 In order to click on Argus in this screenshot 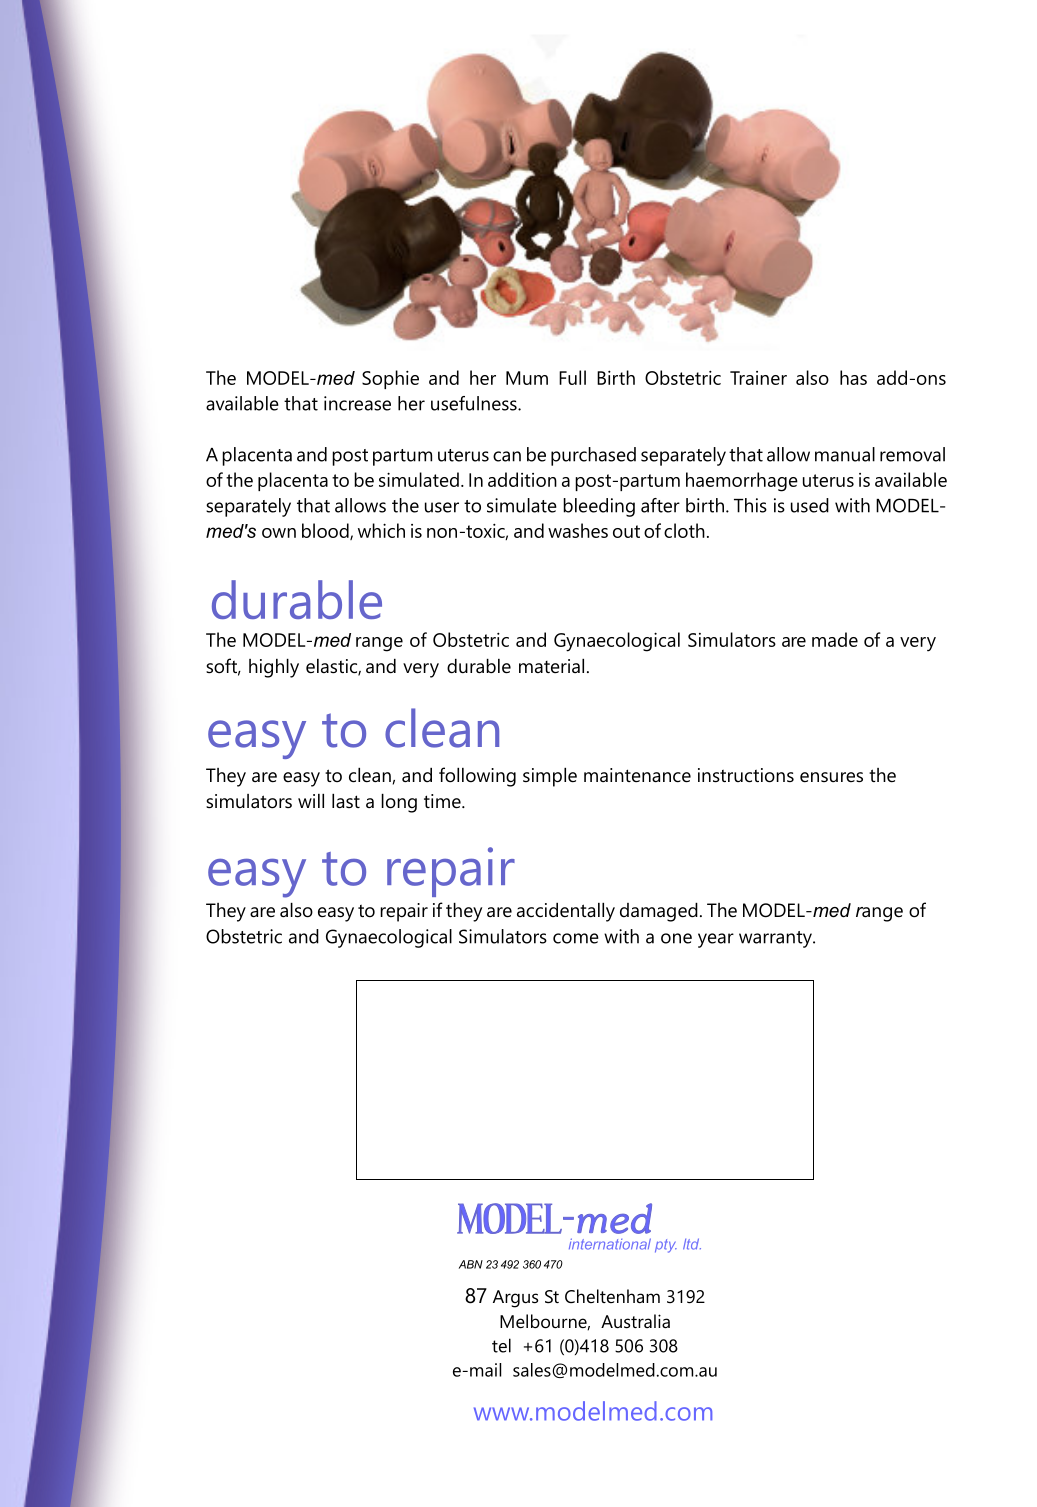, I will do `click(515, 1299)`.
